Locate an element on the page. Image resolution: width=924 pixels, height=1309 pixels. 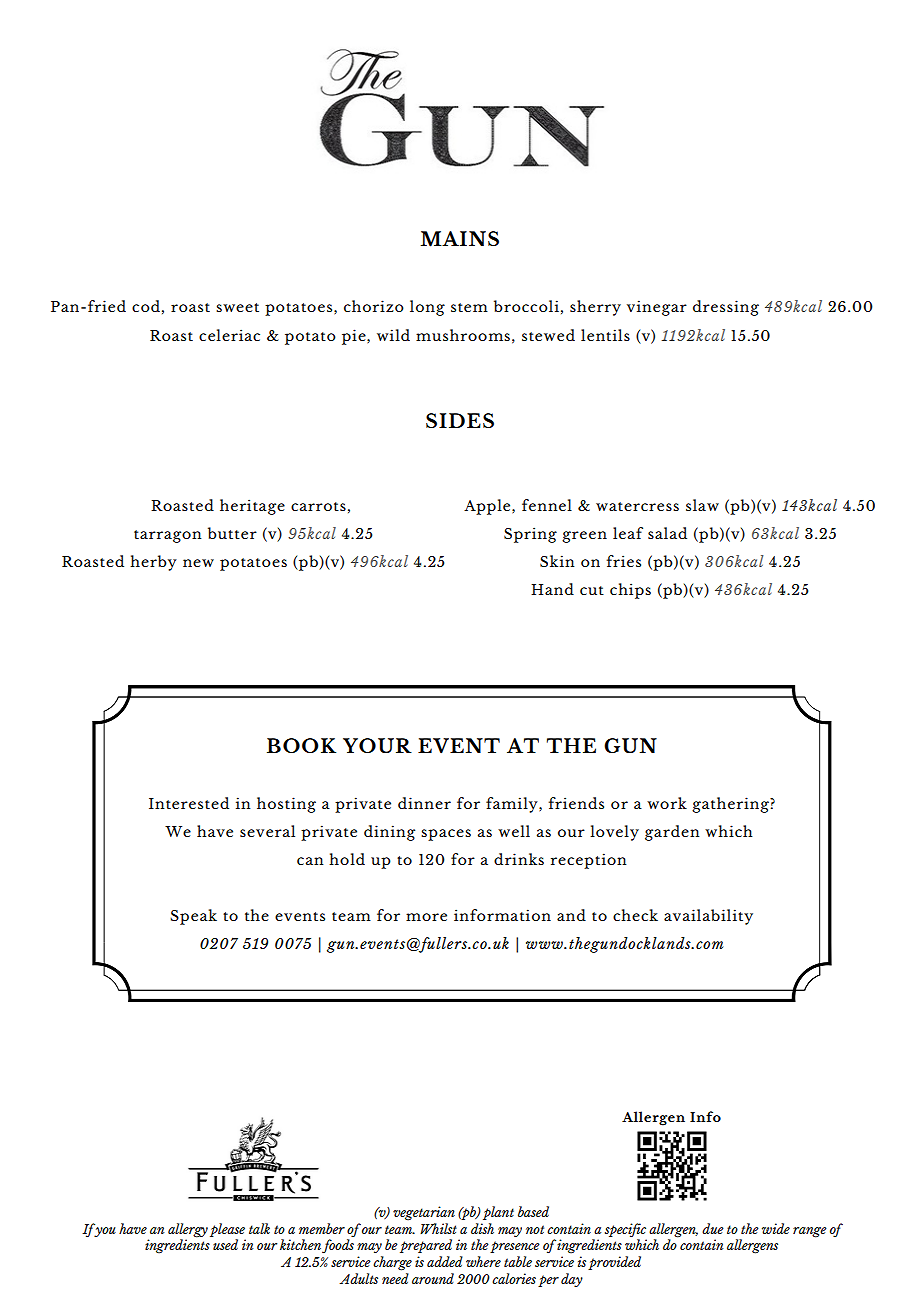
Apple is located at coordinates (488, 507).
